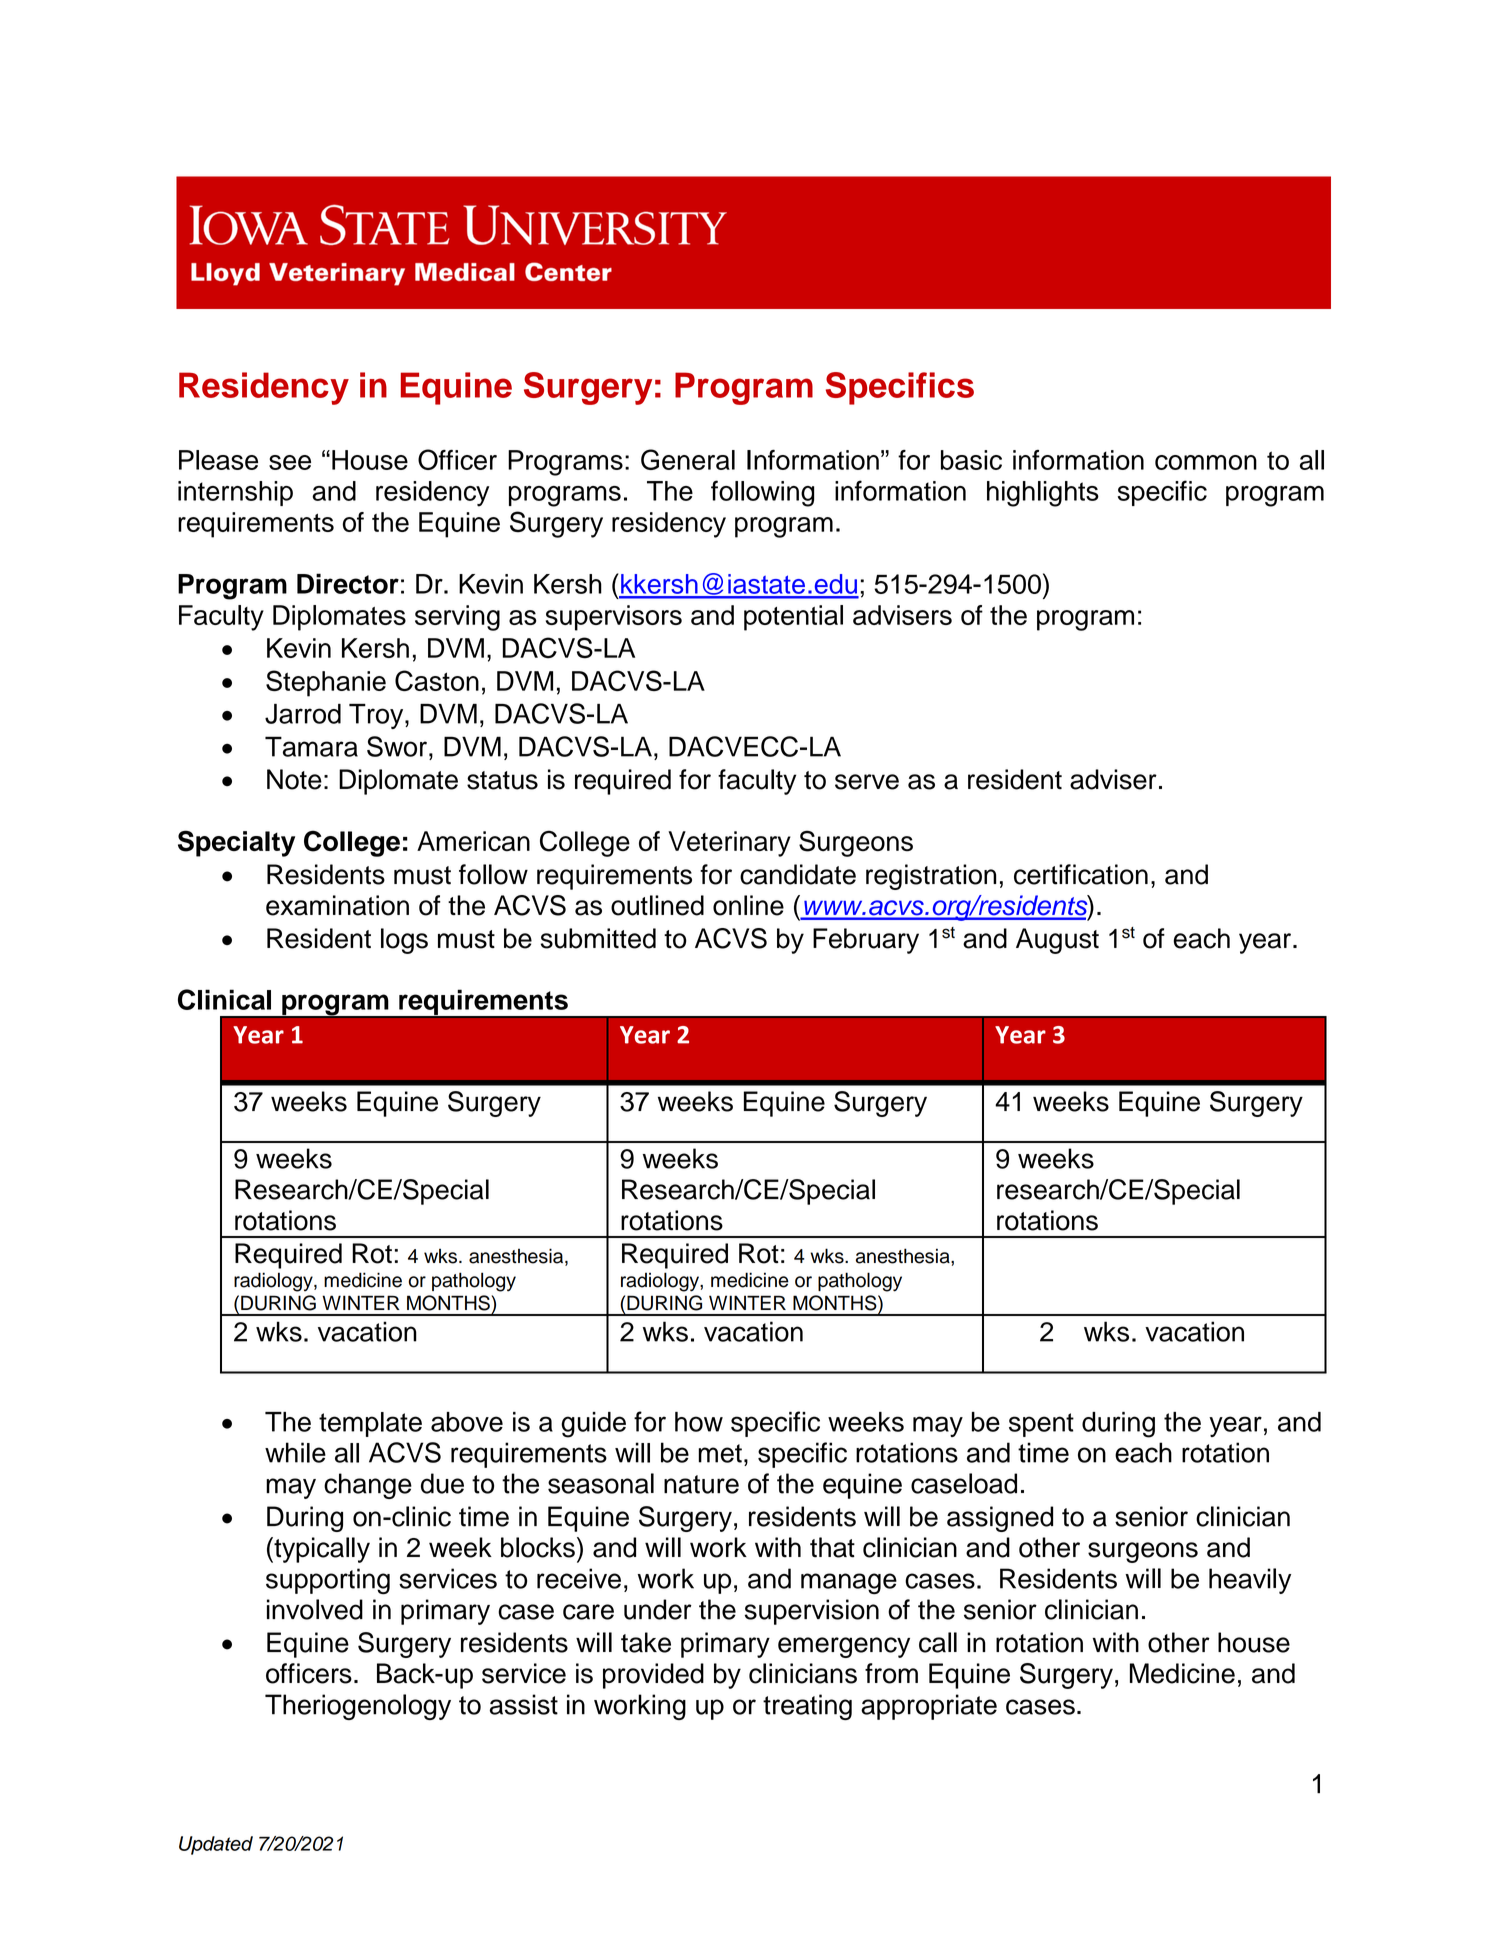 Image resolution: width=1502 pixels, height=1943 pixels. I want to click on appropriate, so click(929, 1707).
